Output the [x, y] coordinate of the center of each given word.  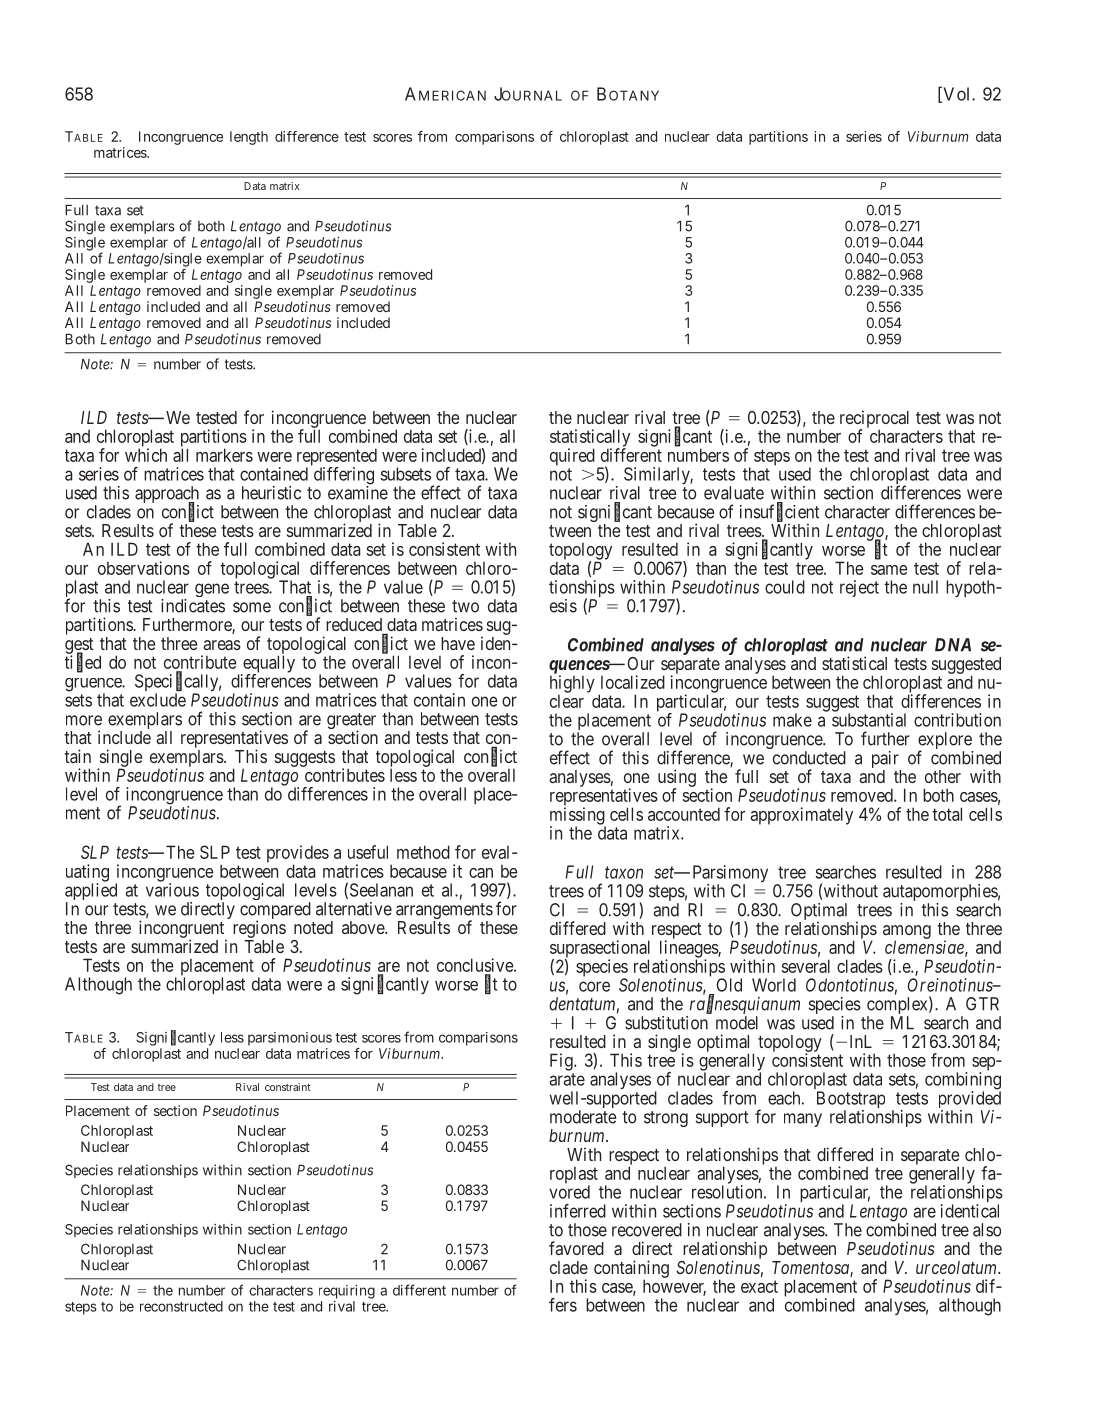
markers [224, 455]
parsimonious [290, 1039]
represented [337, 458]
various [172, 890]
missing [578, 817]
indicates [193, 606]
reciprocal [874, 420]
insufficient [779, 512]
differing [344, 477]
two [465, 606]
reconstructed [181, 1306]
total [947, 814]
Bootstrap [851, 1101]
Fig [562, 1062]
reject [859, 588]
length [249, 138]
